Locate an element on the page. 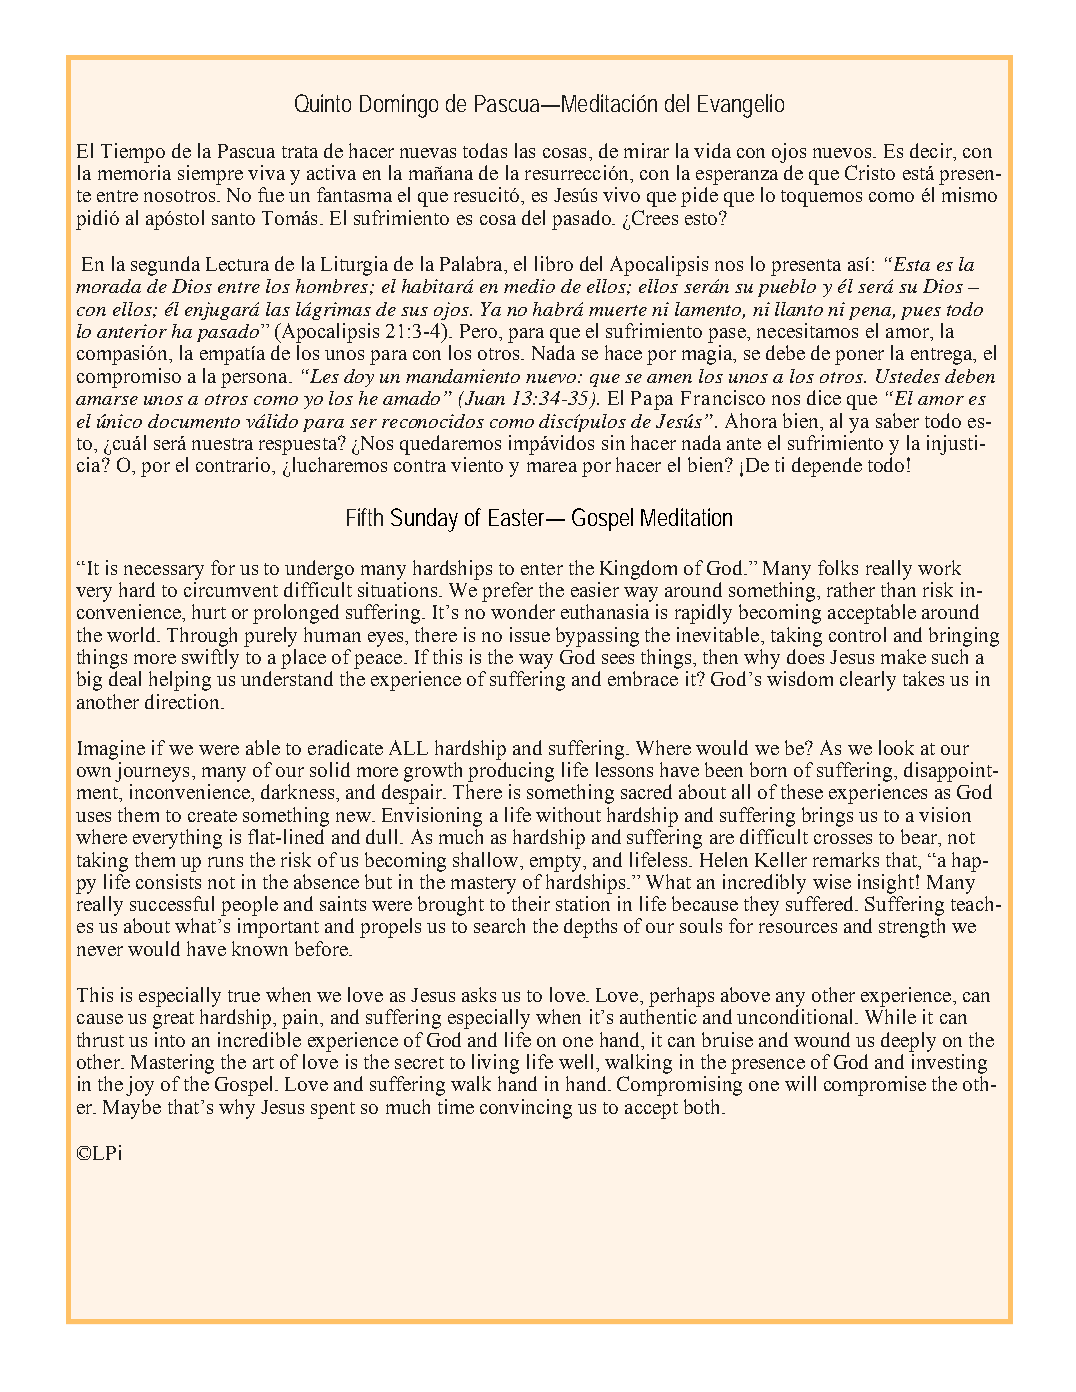 This image has height=1392, width=1076. todas is located at coordinates (485, 150).
